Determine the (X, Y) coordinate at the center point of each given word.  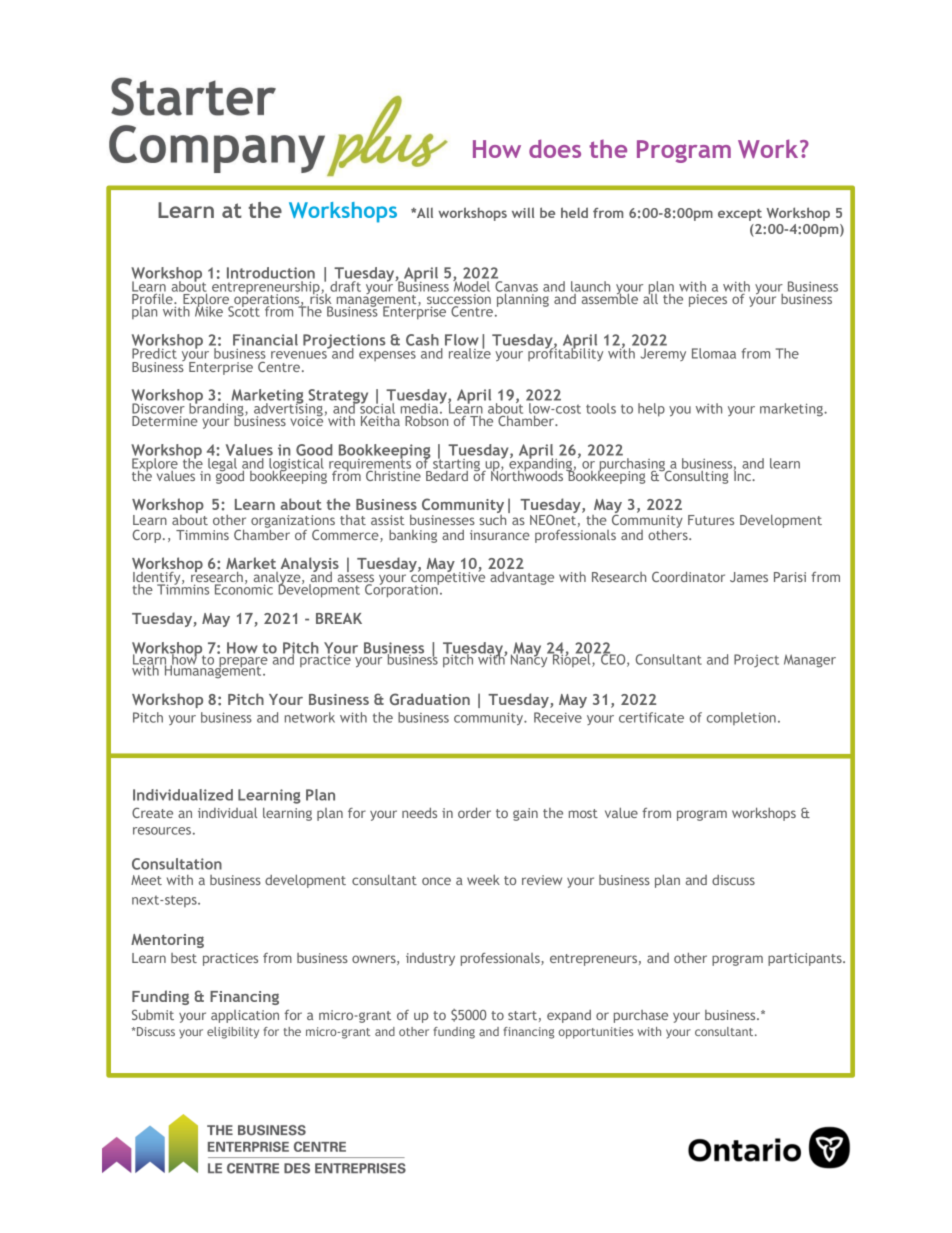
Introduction (271, 273)
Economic (244, 588)
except (740, 215)
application (245, 1016)
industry (430, 959)
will (523, 212)
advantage (522, 578)
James (749, 577)
